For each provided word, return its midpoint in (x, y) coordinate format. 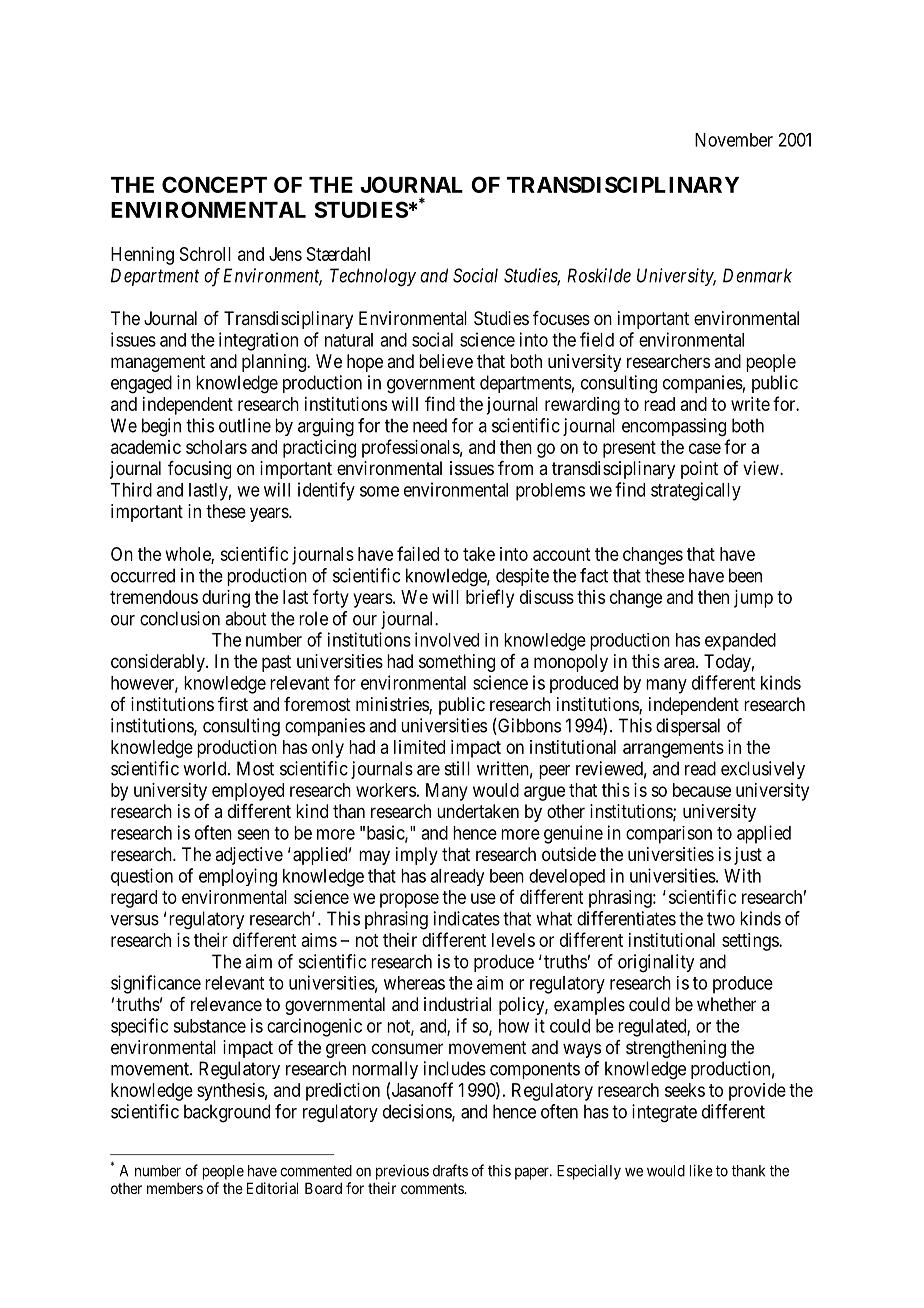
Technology (373, 277)
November (734, 140)
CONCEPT (214, 184)
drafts (450, 1170)
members (175, 1188)
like (701, 1170)
